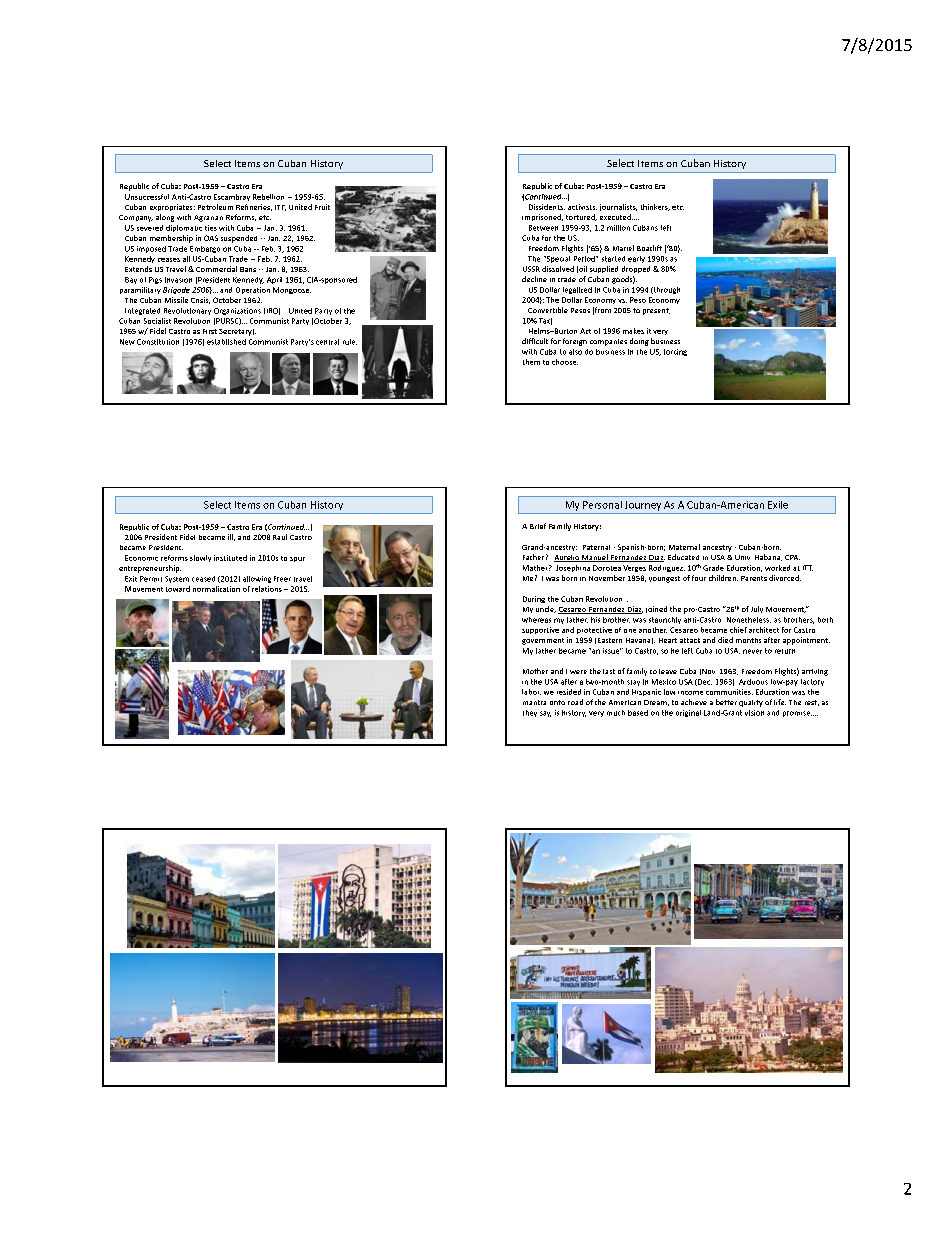 The image size is (952, 1233). I want to click on First, so click(210, 331).
